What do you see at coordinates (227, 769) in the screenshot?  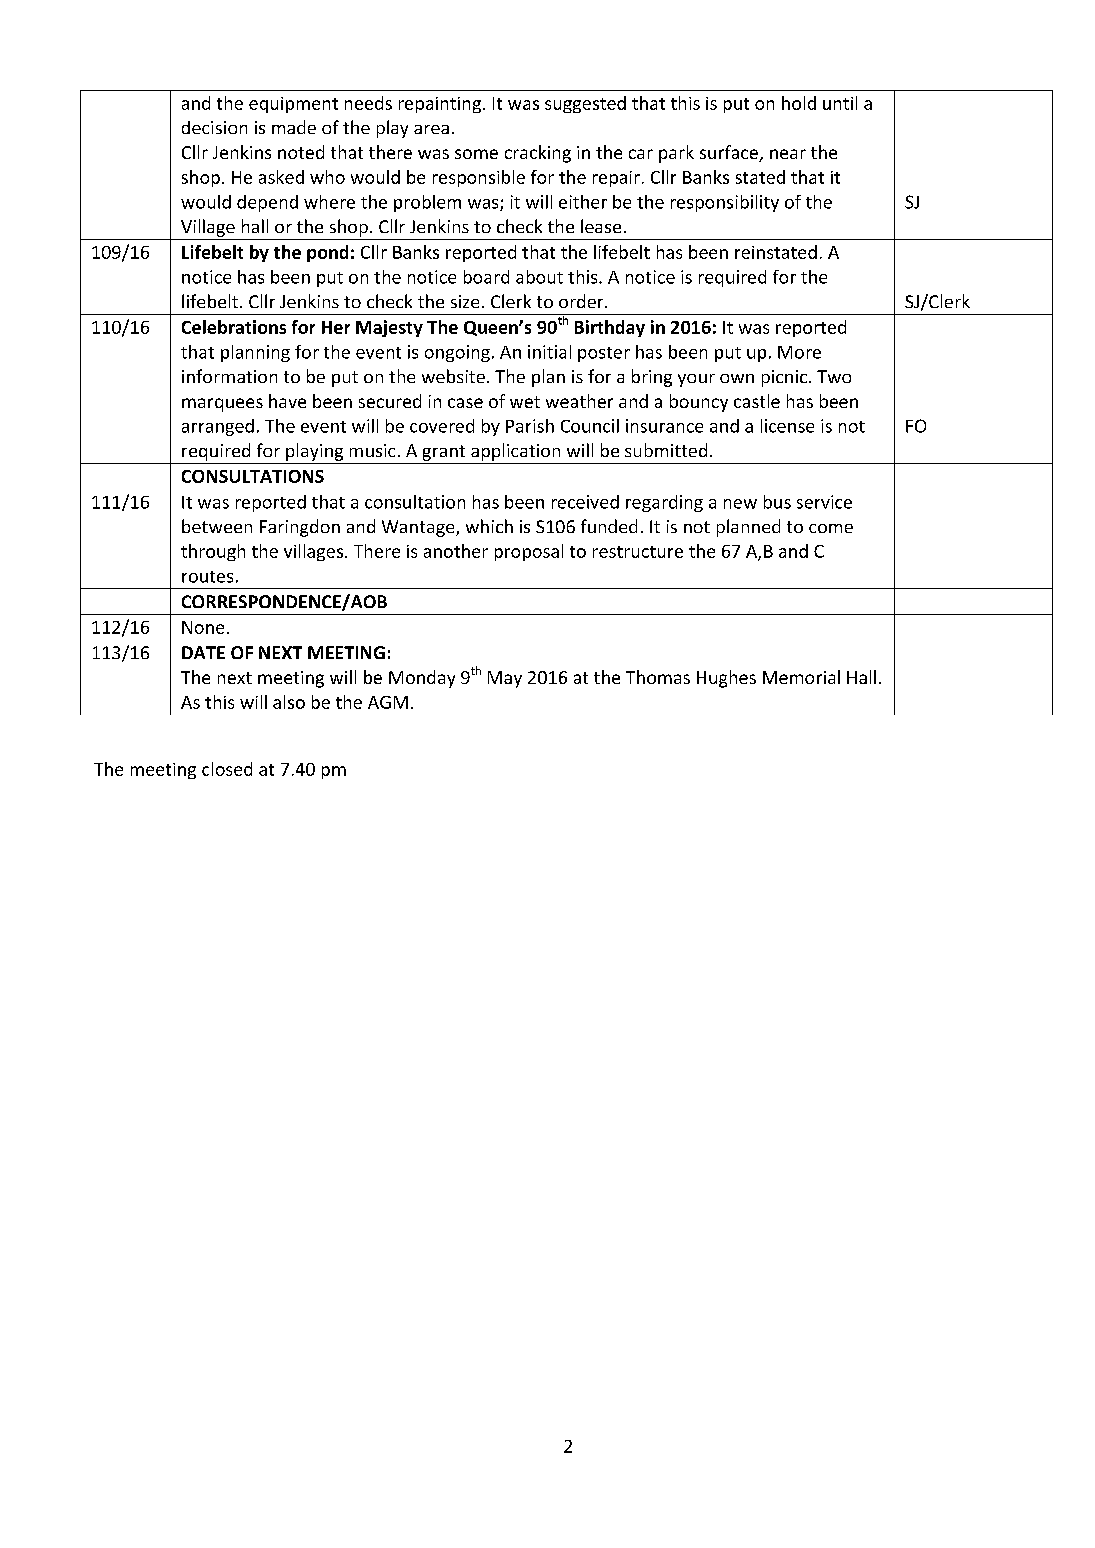 I see `closed` at bounding box center [227, 769].
